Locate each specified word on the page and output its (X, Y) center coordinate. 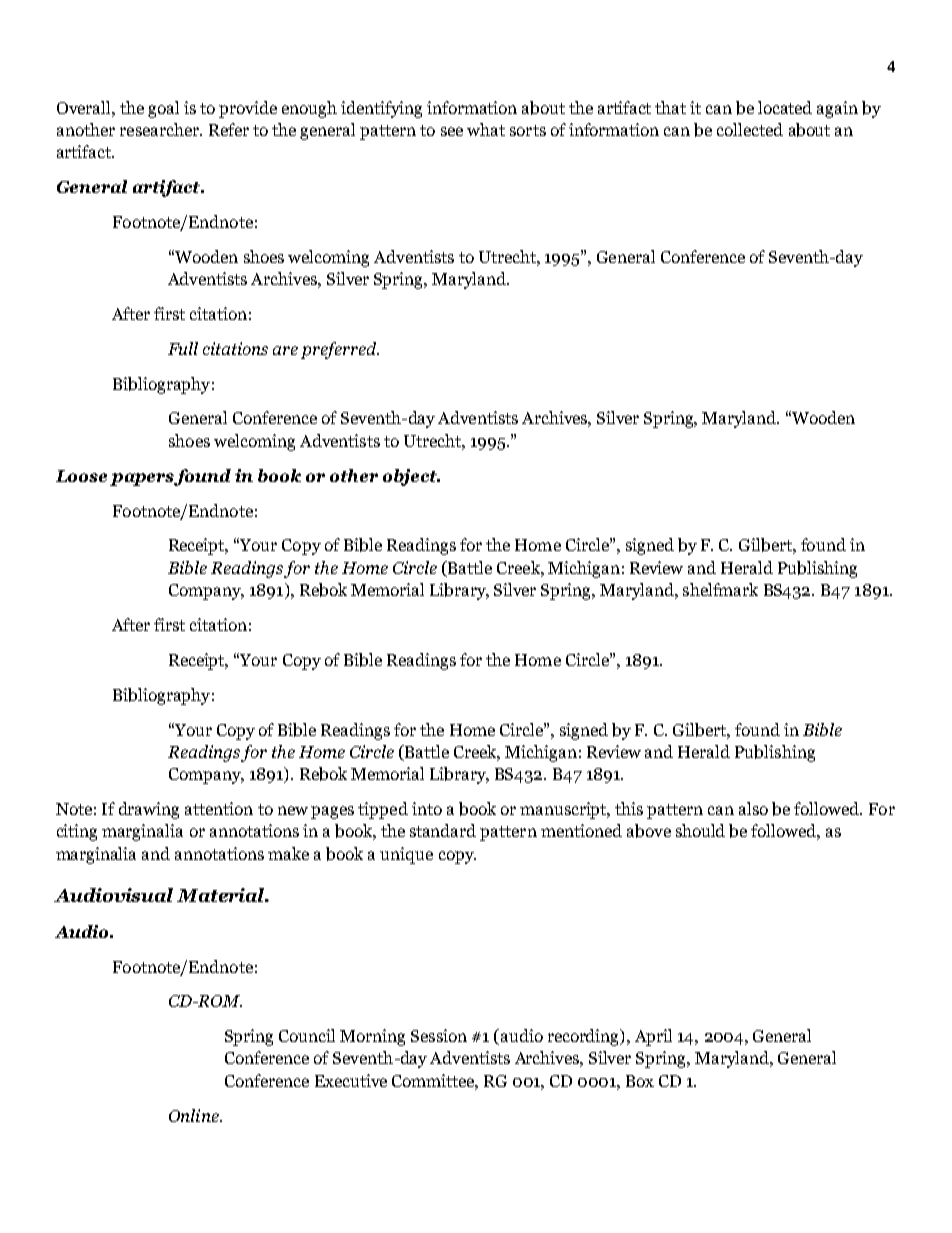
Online (195, 1115)
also (753, 808)
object (411, 477)
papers (142, 479)
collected (750, 129)
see (452, 131)
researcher (160, 129)
